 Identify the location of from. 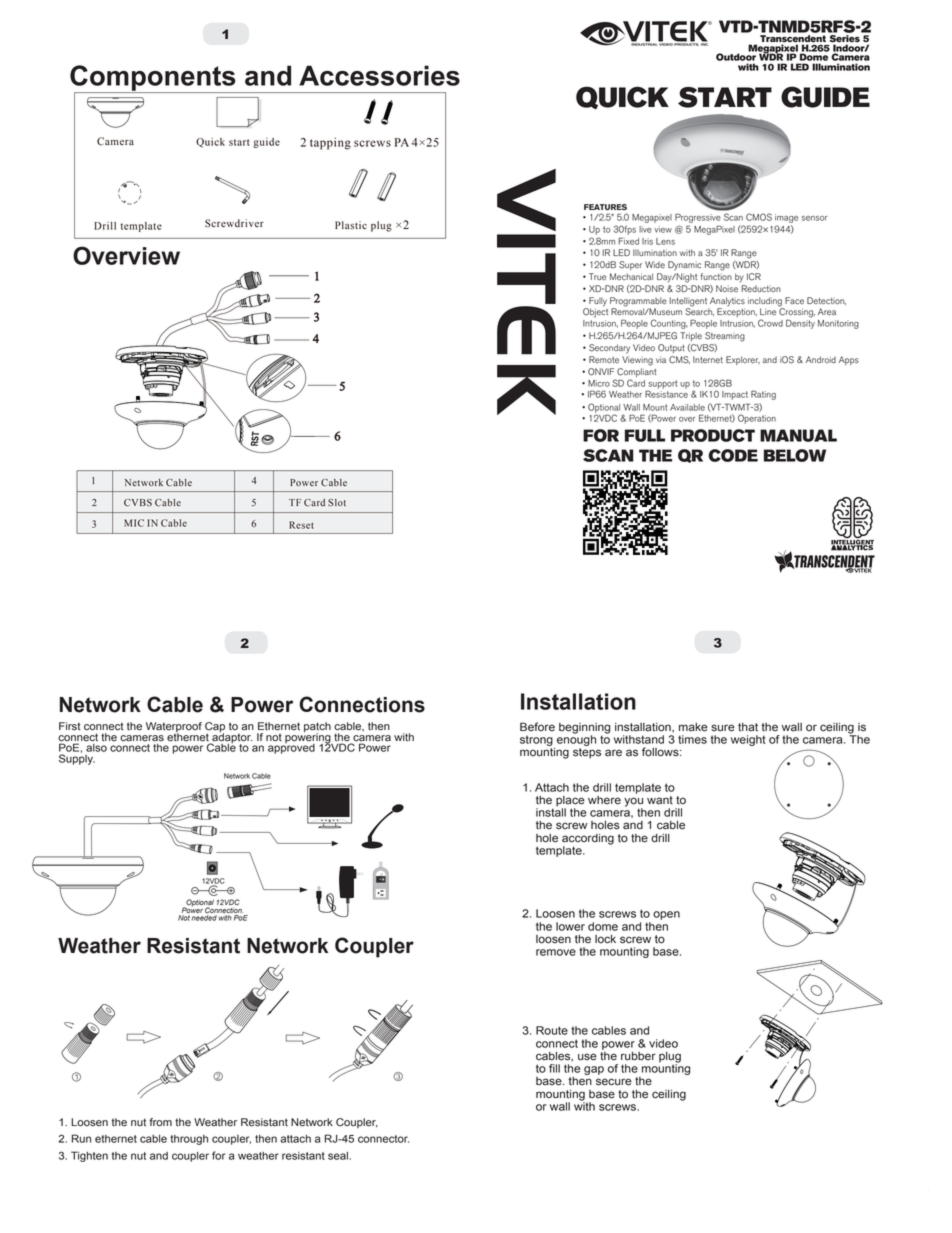
(160, 1122).
